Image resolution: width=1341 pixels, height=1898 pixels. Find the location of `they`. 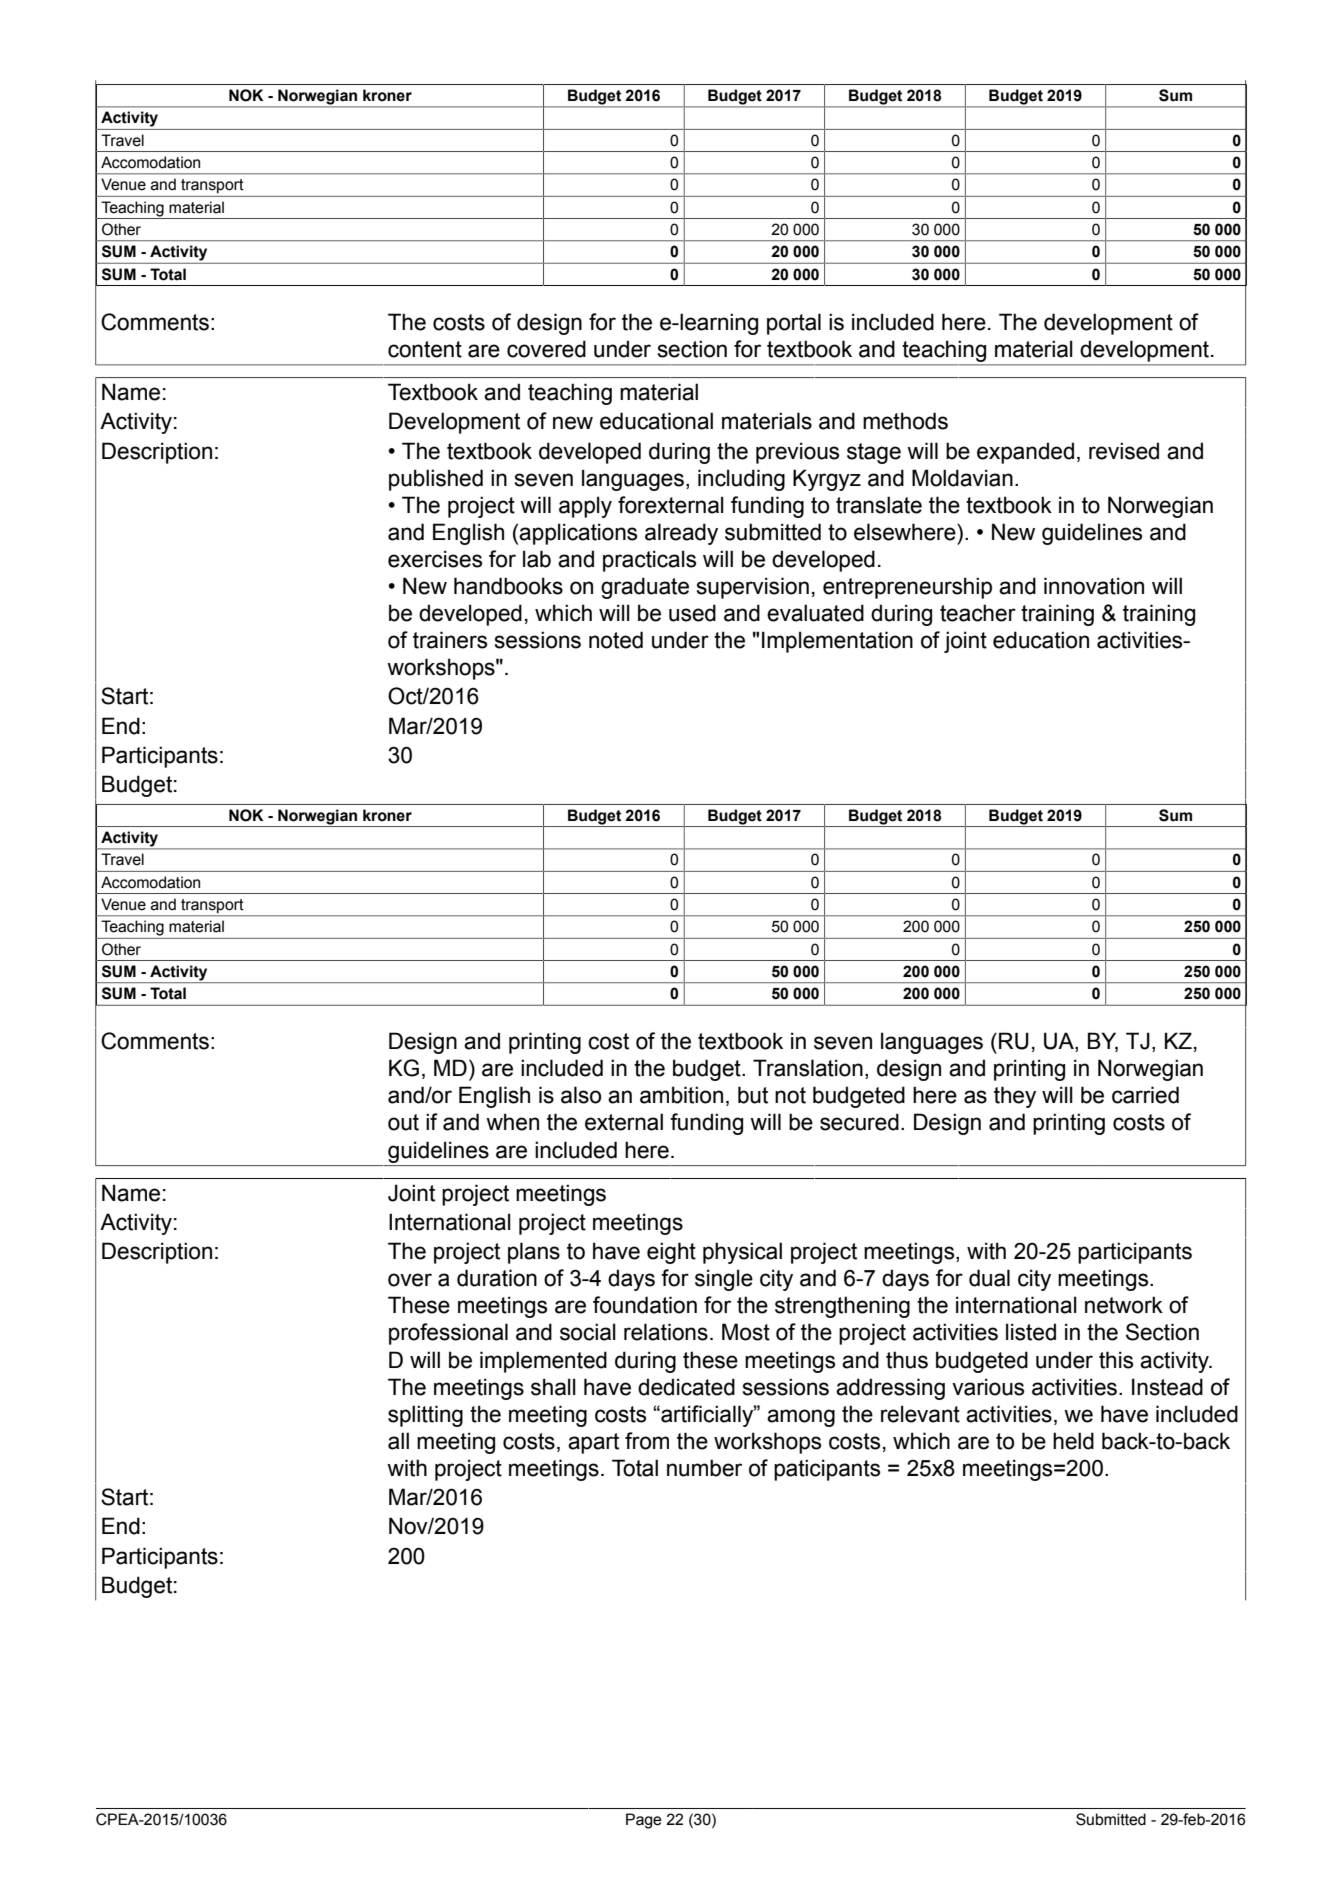

they is located at coordinates (1015, 1097).
